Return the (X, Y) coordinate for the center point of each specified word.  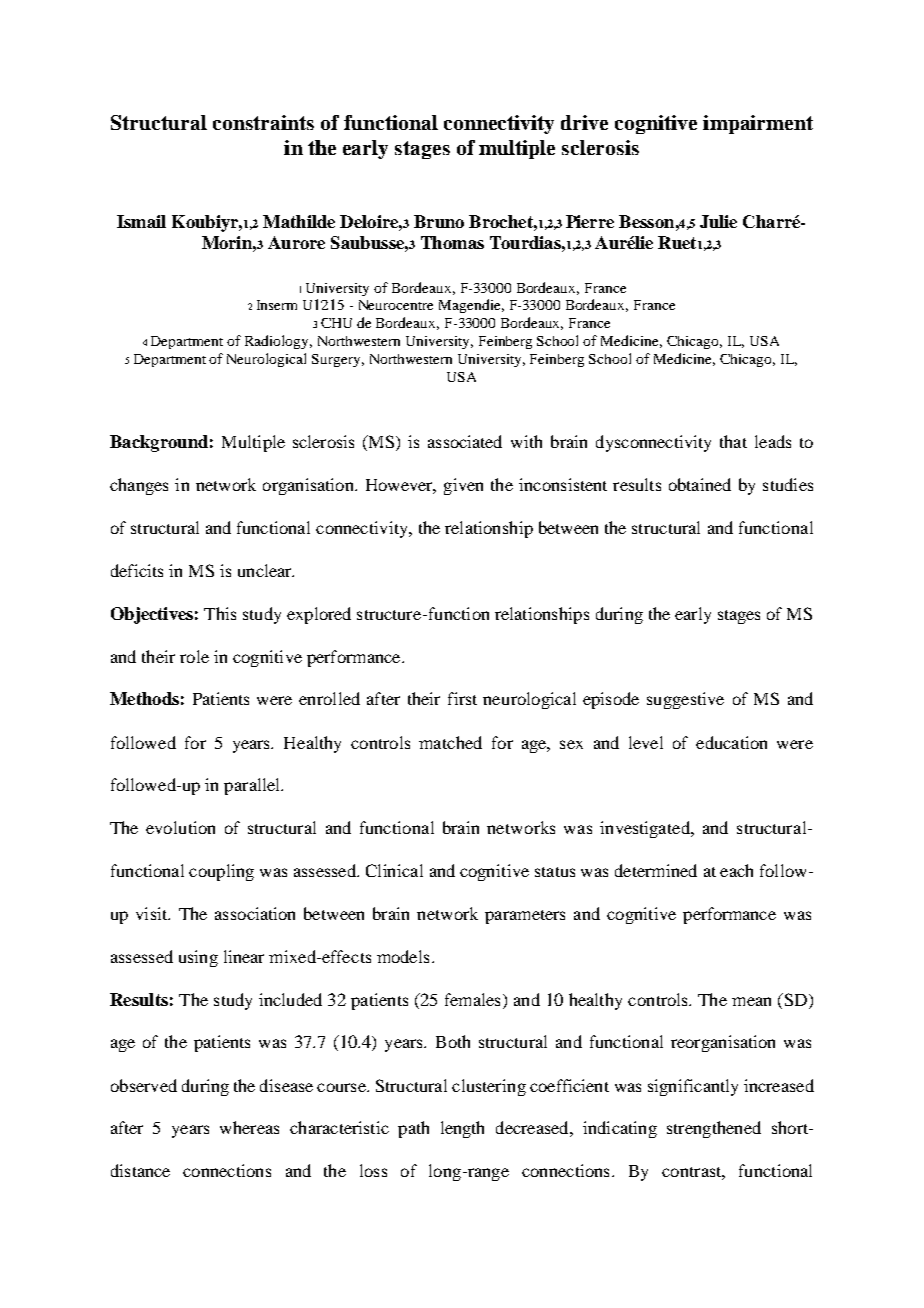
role (194, 656)
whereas (249, 1127)
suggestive (685, 700)
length (462, 1129)
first (462, 698)
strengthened (714, 1129)
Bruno (439, 221)
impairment (758, 124)
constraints (263, 122)
